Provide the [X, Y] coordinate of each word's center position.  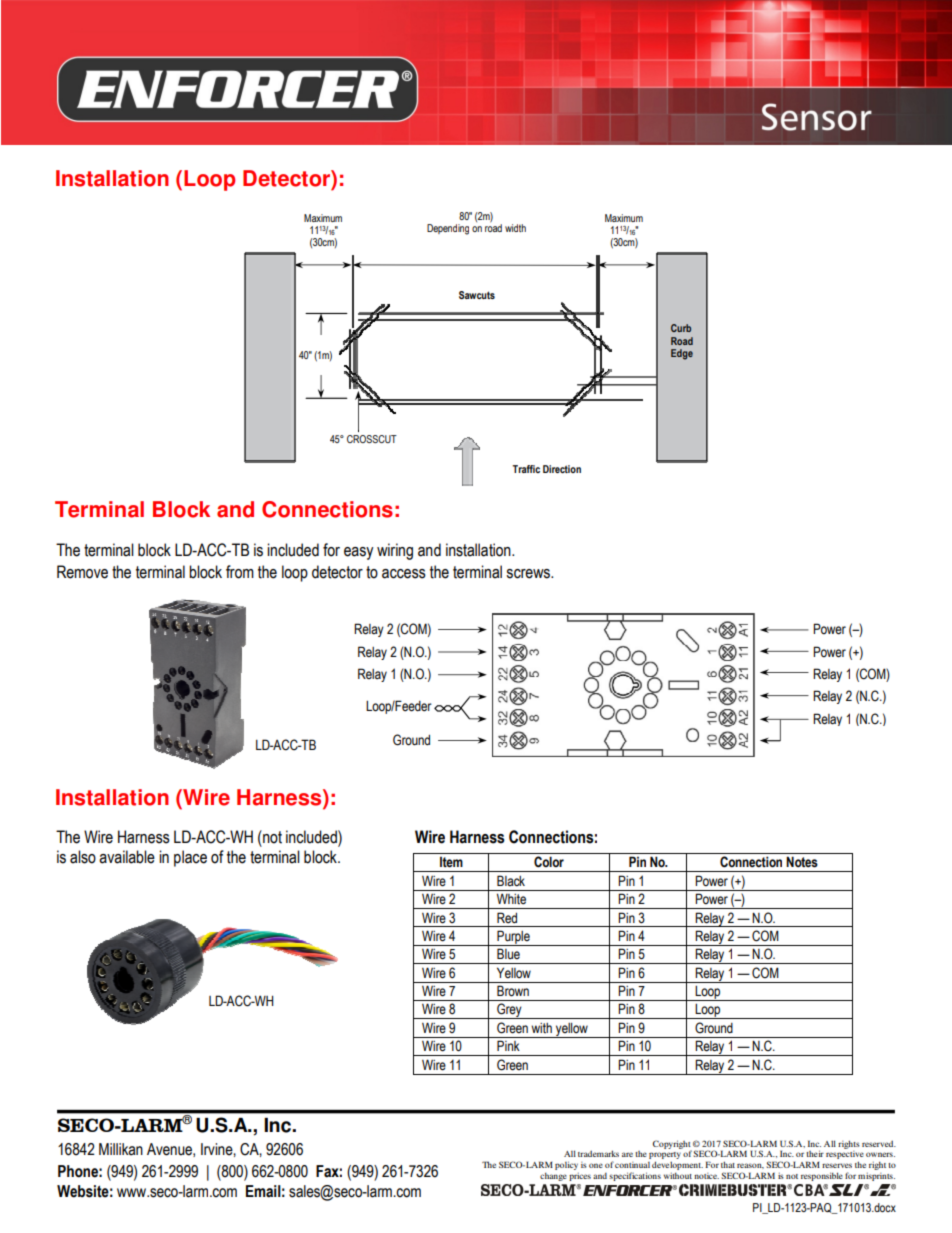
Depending [448, 229]
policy [566, 1165]
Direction [562, 469]
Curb [681, 328]
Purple [513, 938]
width [515, 228]
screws [529, 574]
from [240, 572]
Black [511, 880]
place [190, 858]
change [553, 1177]
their [815, 1153]
